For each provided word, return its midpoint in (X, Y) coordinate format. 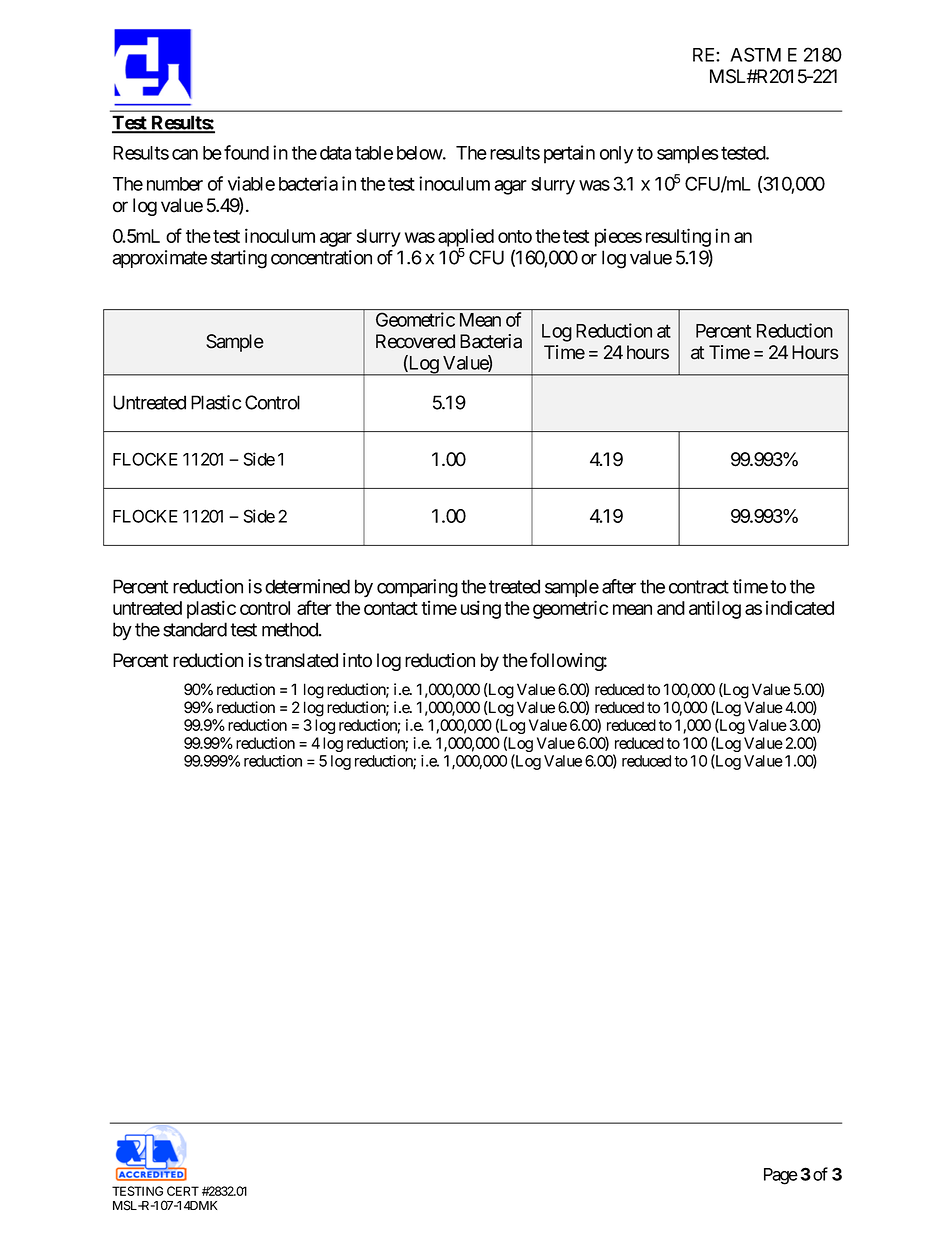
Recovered (415, 341)
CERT (183, 1191)
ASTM (755, 54)
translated (301, 660)
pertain (569, 154)
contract (699, 587)
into (357, 660)
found (246, 152)
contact (391, 608)
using (481, 609)
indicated (800, 607)
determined (307, 586)
